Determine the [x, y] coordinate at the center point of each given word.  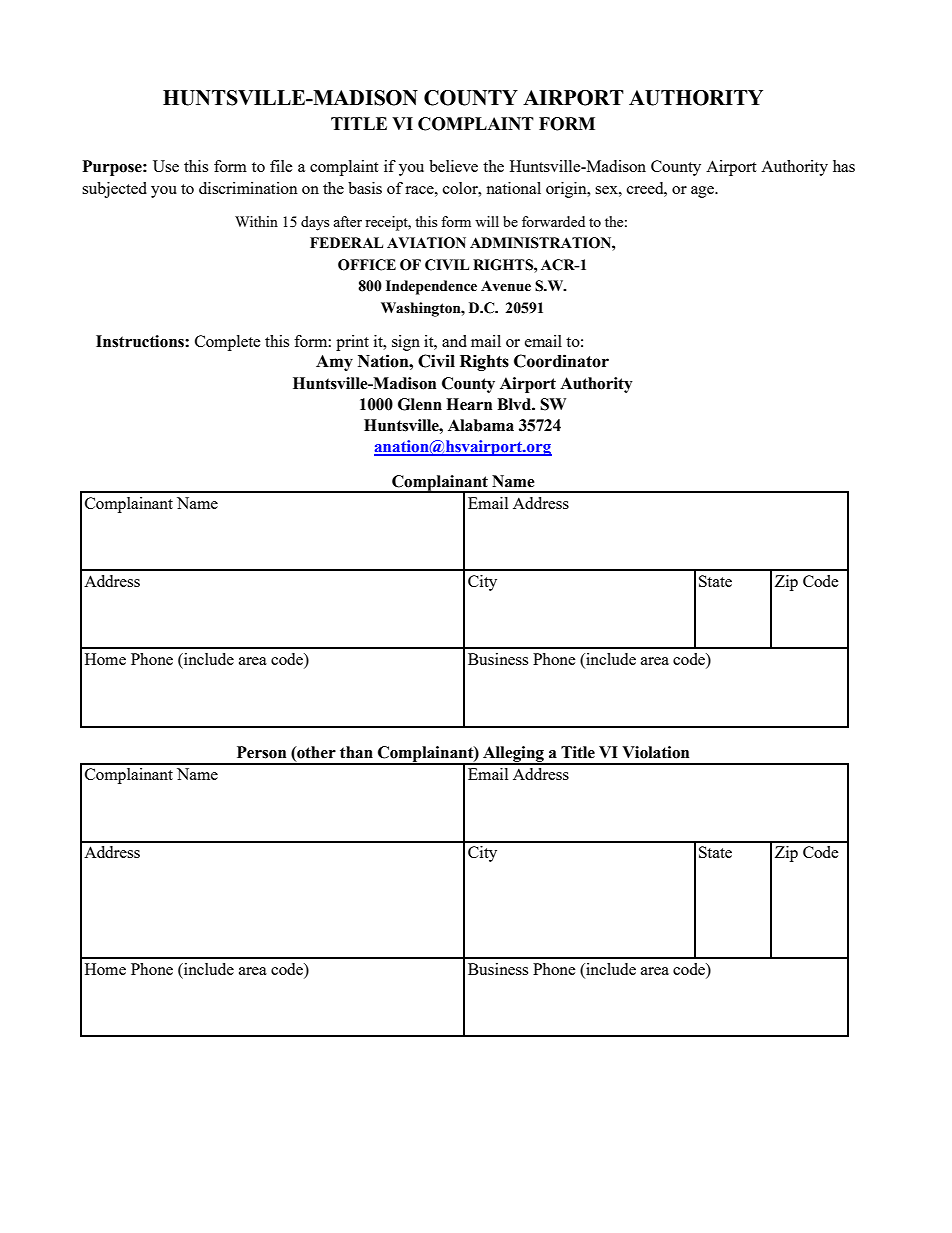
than [356, 752]
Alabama [481, 425]
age [704, 192]
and [454, 341]
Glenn [420, 404]
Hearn [469, 404]
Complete [228, 343]
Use [166, 166]
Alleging [513, 755]
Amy [334, 363]
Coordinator [561, 361]
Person [261, 752]
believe [453, 166]
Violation [655, 752]
